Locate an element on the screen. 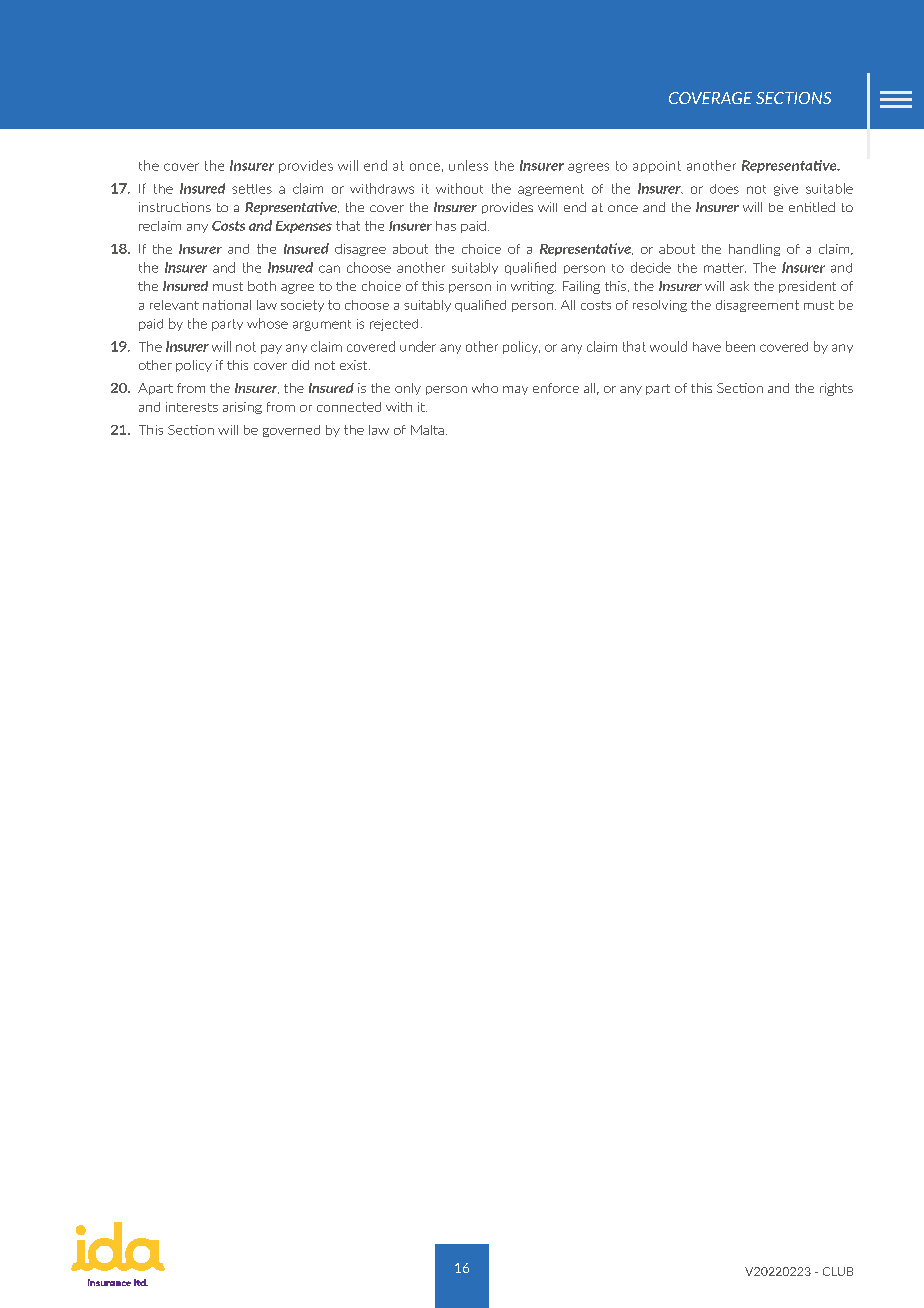 This screenshot has height=1308, width=924. CLUB is located at coordinates (838, 1271).
